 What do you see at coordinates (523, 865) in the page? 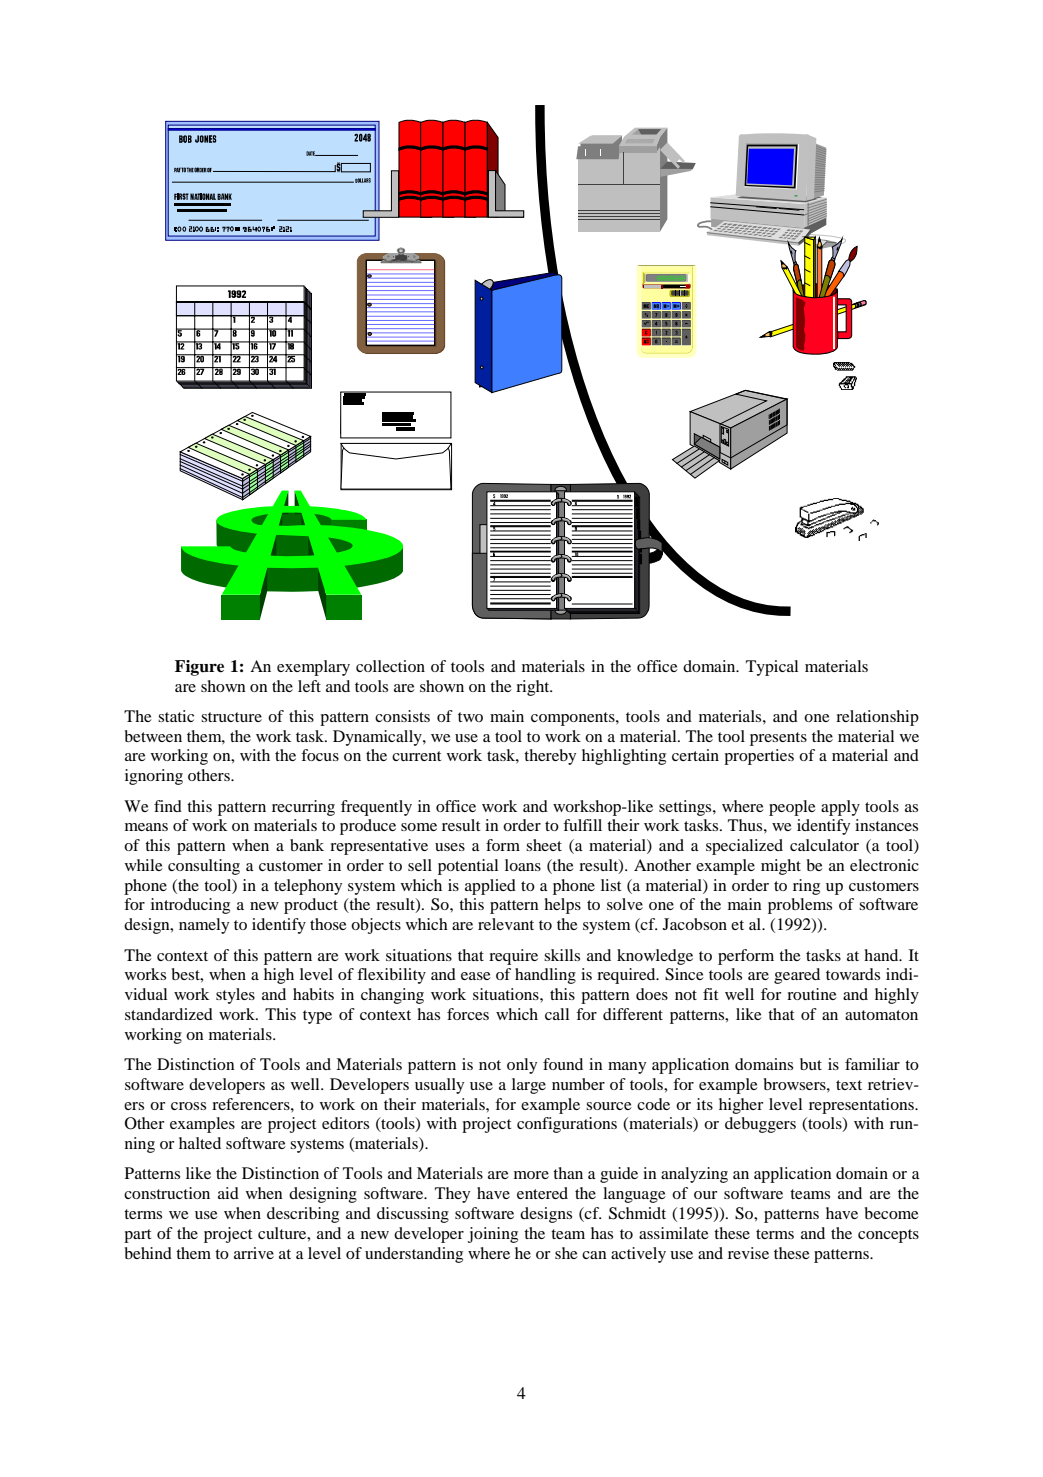
I see `loans` at bounding box center [523, 865].
